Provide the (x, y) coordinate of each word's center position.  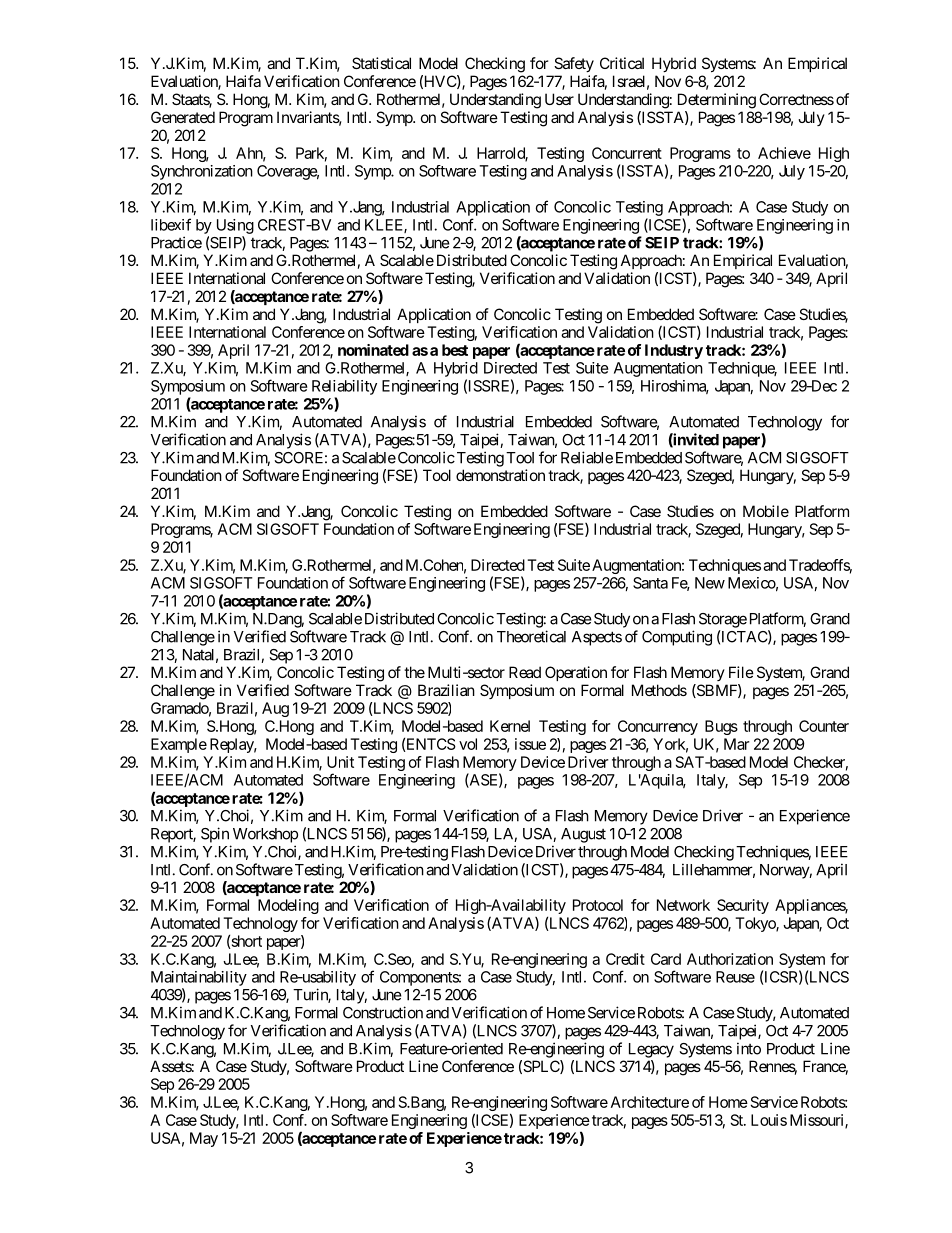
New (710, 583)
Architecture (650, 1102)
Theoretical (531, 636)
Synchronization (202, 172)
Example (179, 745)
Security (743, 906)
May (204, 1139)
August (583, 835)
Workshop (265, 835)
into (749, 1048)
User (559, 99)
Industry (674, 351)
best (455, 350)
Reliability (344, 387)
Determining (717, 101)
